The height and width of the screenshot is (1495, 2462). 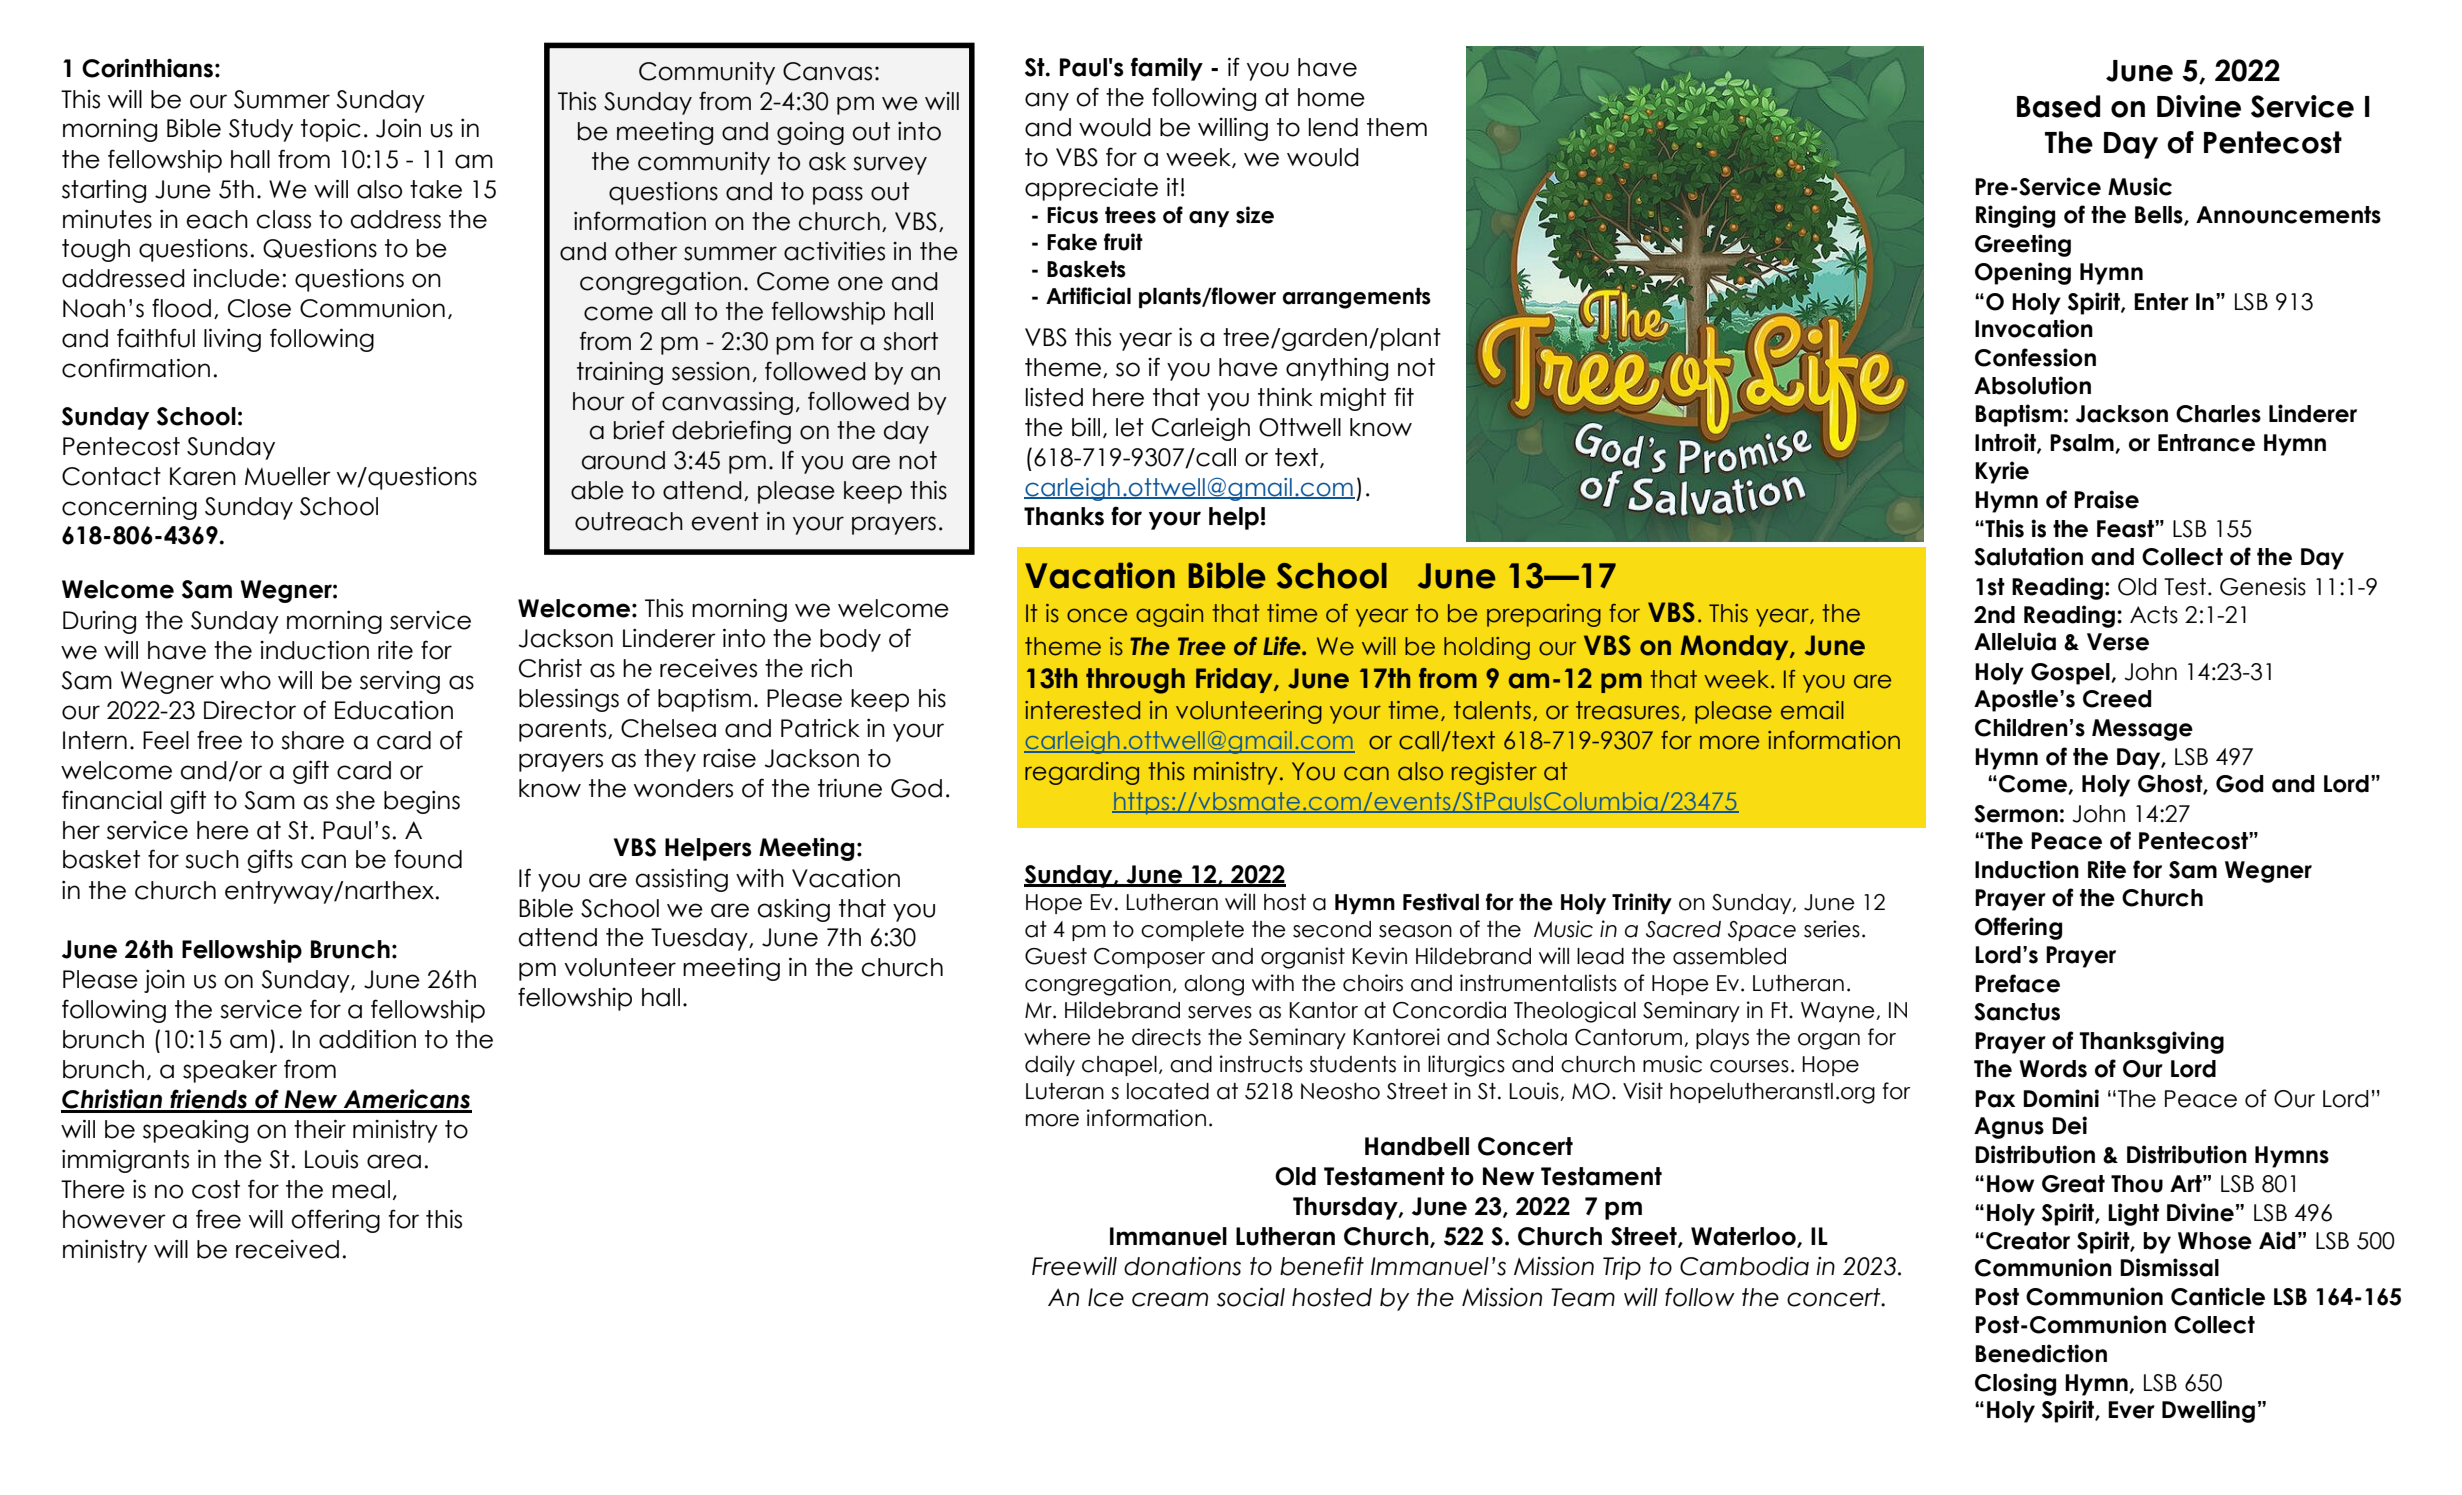 What do you see at coordinates (1170, 1299) in the screenshot?
I see `cream` at bounding box center [1170, 1299].
